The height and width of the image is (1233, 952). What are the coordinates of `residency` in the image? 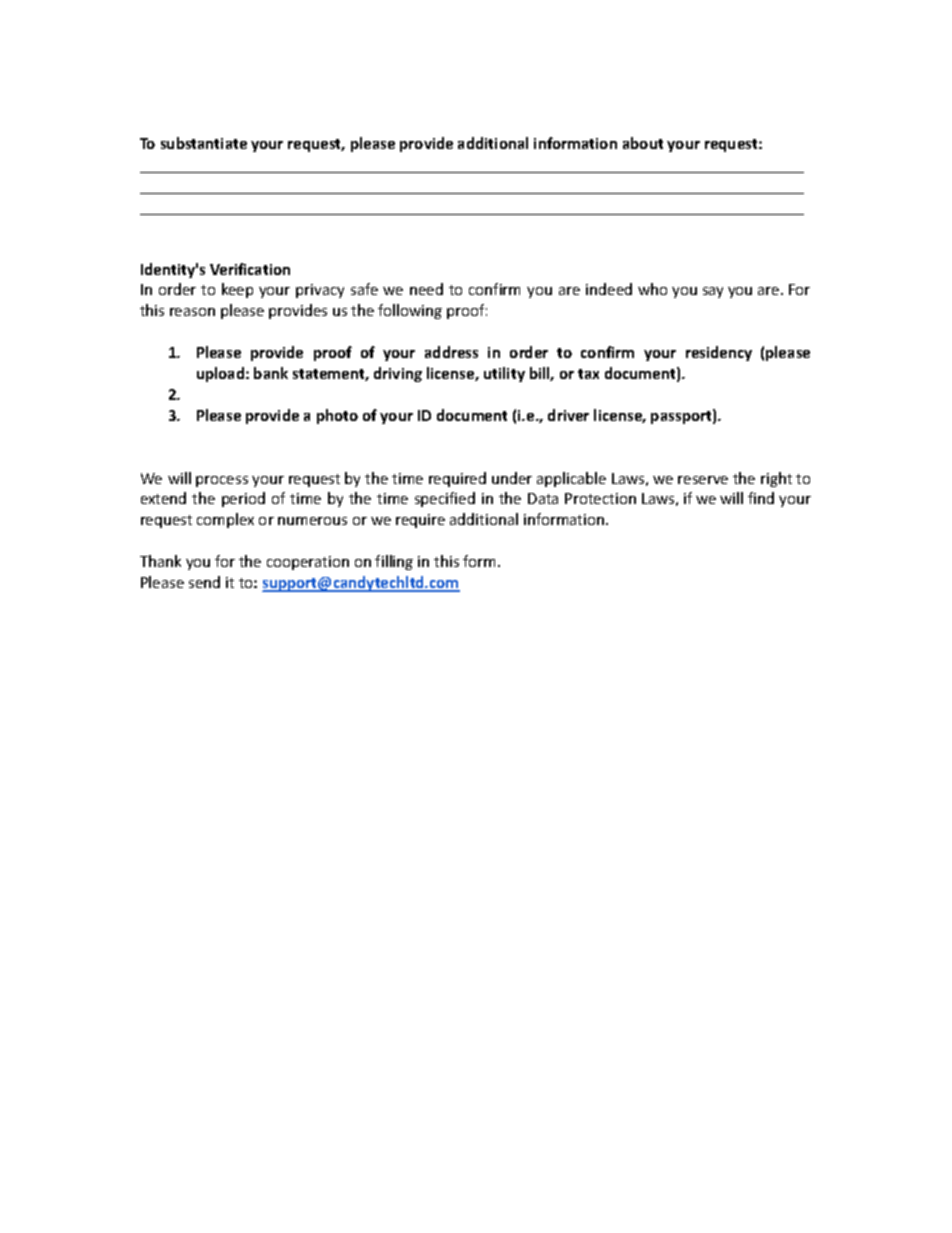 It's located at (719, 353).
